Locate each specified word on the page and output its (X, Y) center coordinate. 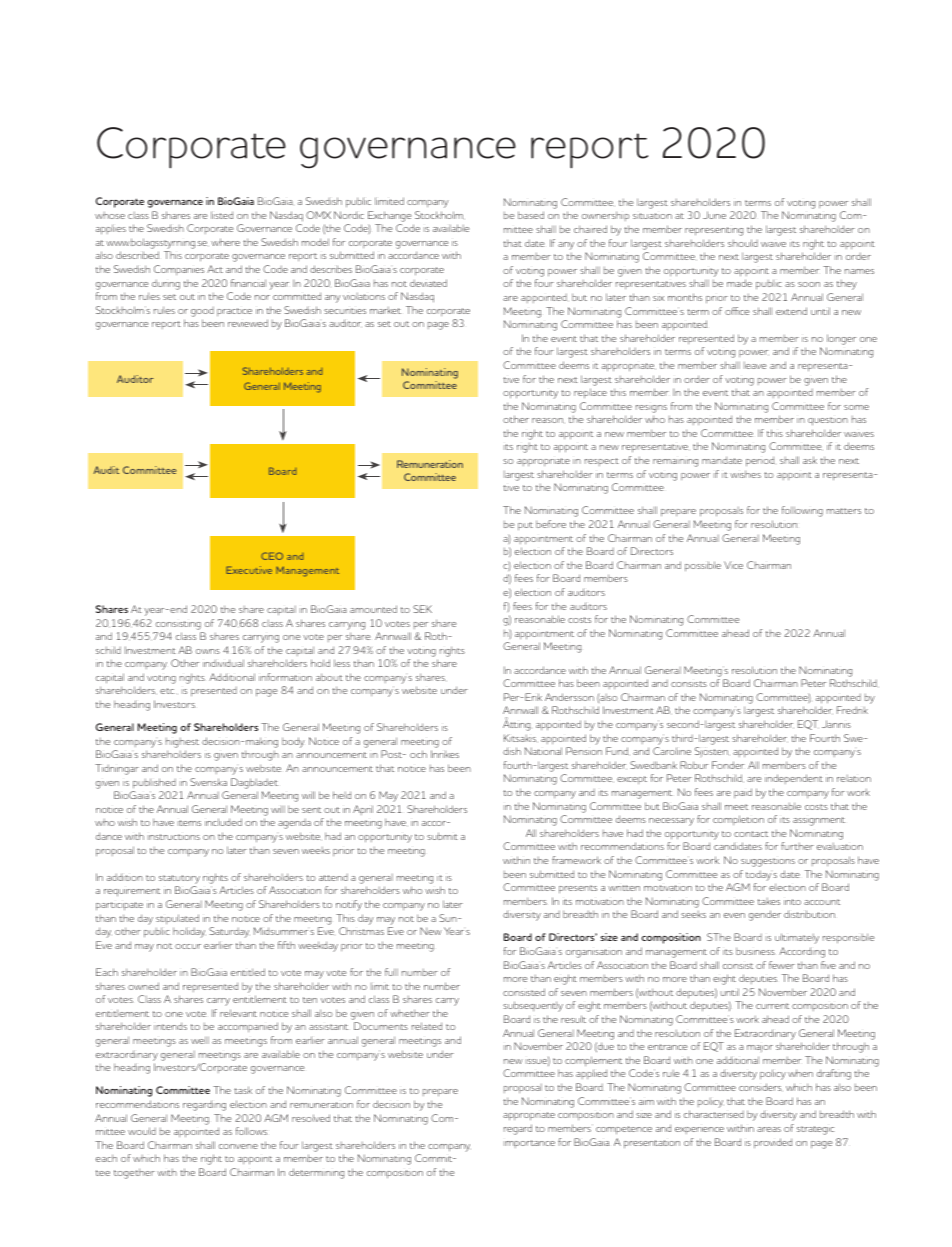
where (225, 242)
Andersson (569, 697)
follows (251, 1131)
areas (769, 1129)
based (531, 215)
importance (529, 1144)
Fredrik (852, 710)
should (743, 243)
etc (167, 691)
